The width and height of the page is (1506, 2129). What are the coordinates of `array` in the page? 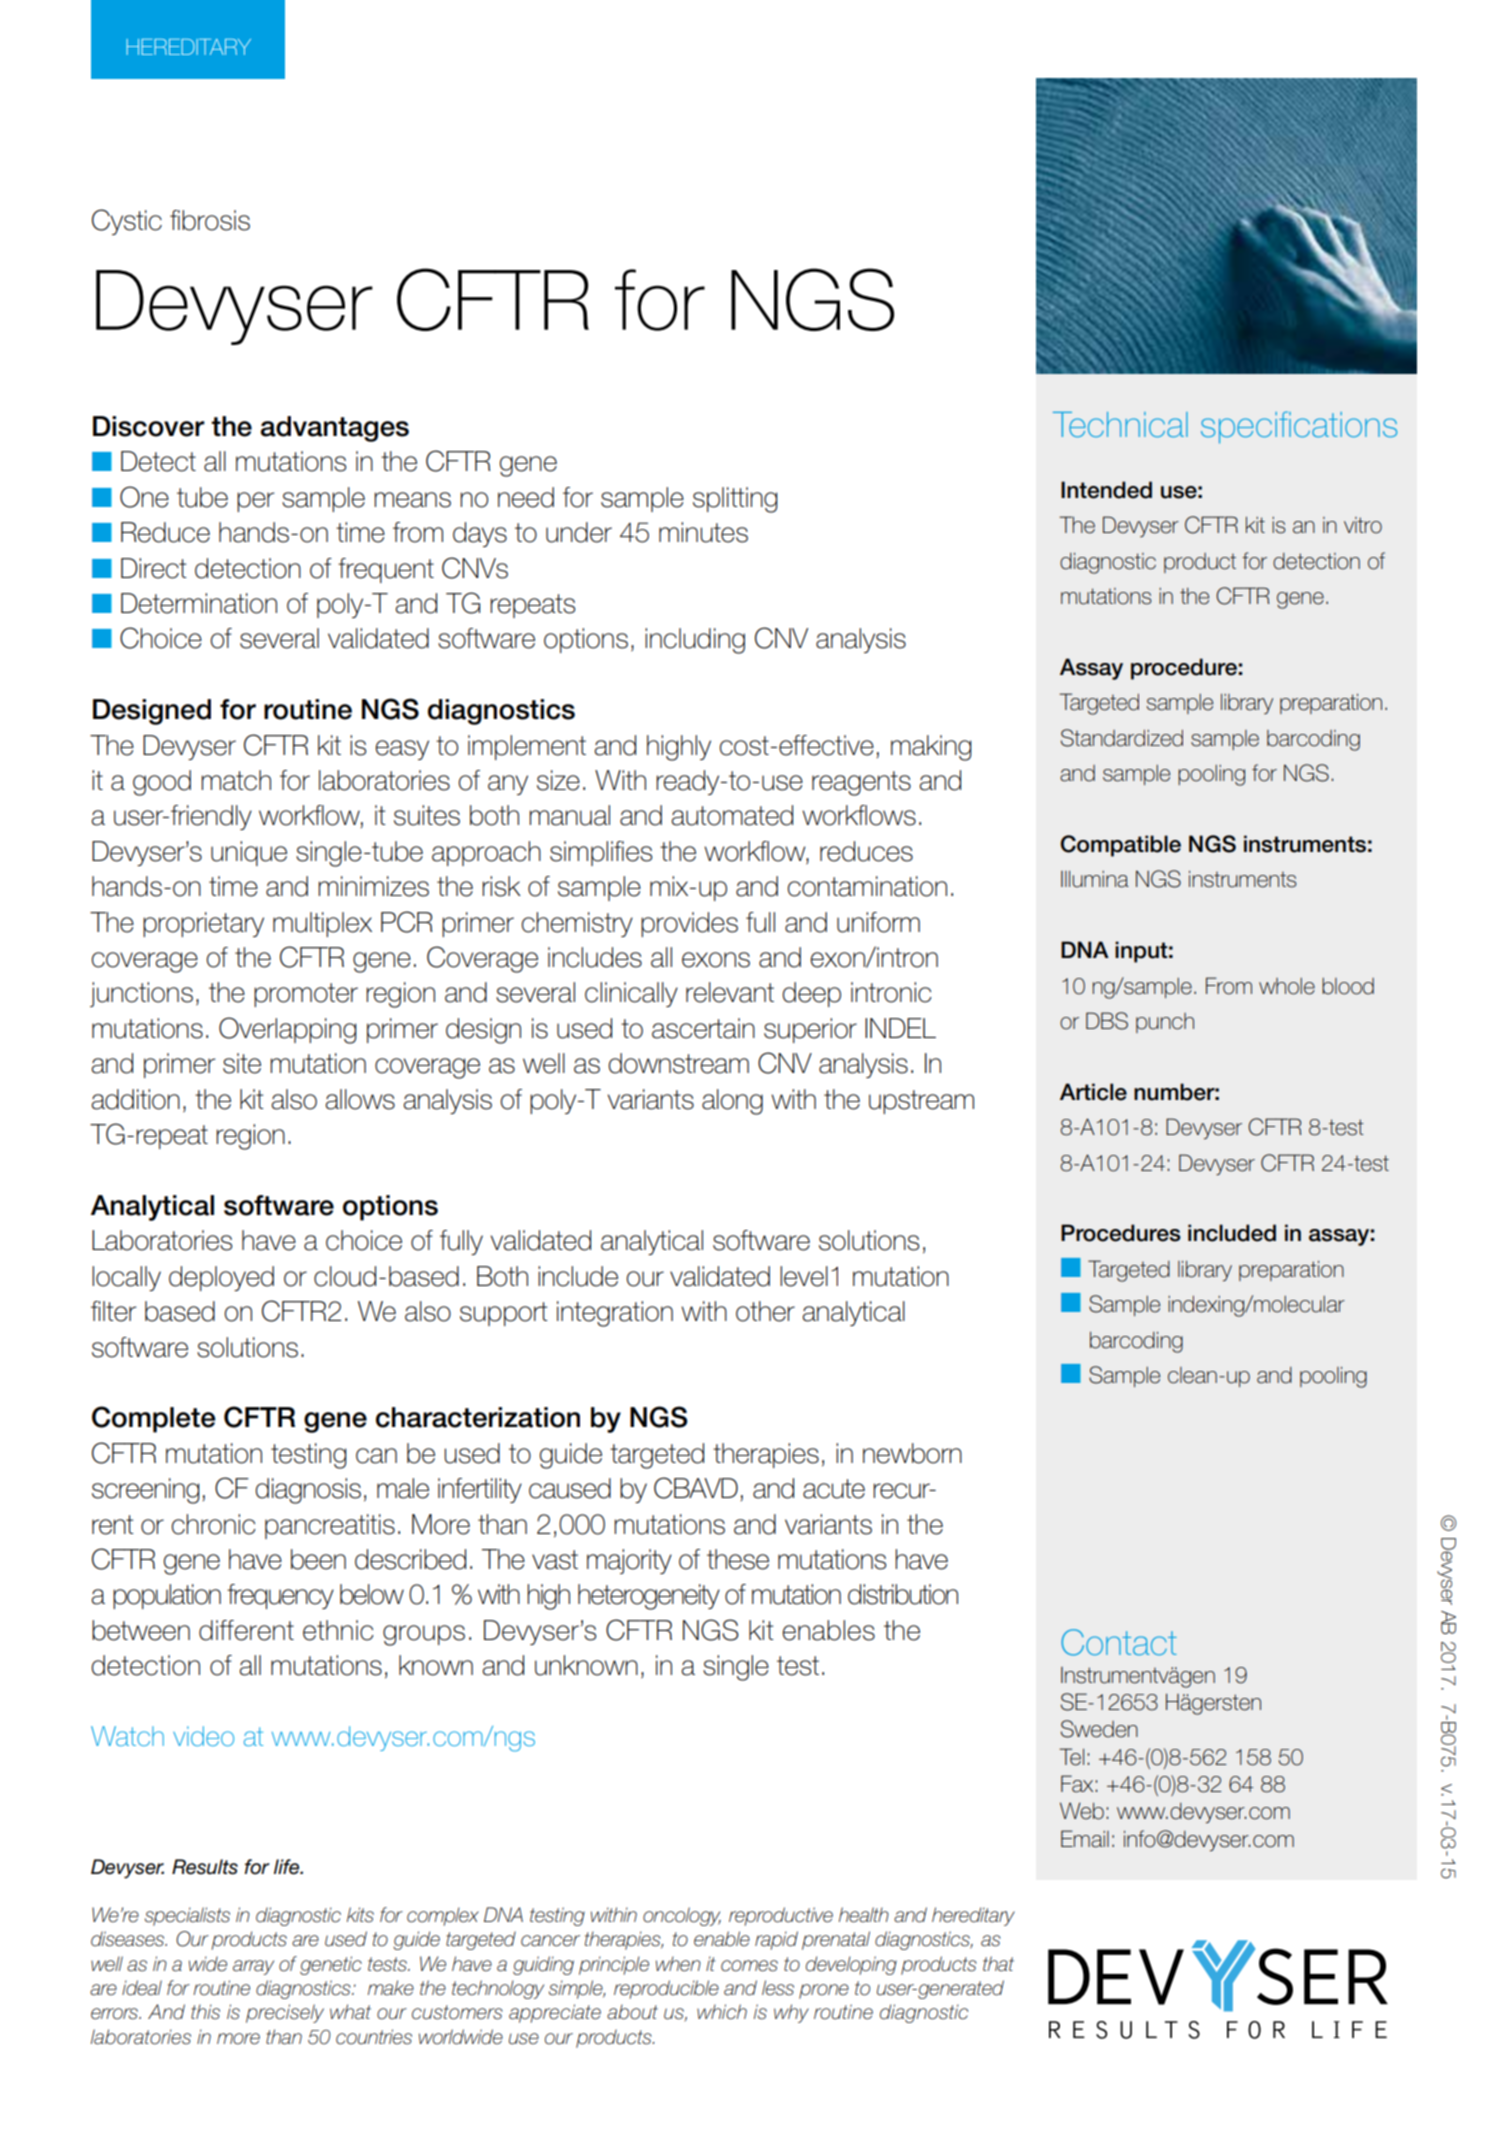 It's located at (253, 1967).
